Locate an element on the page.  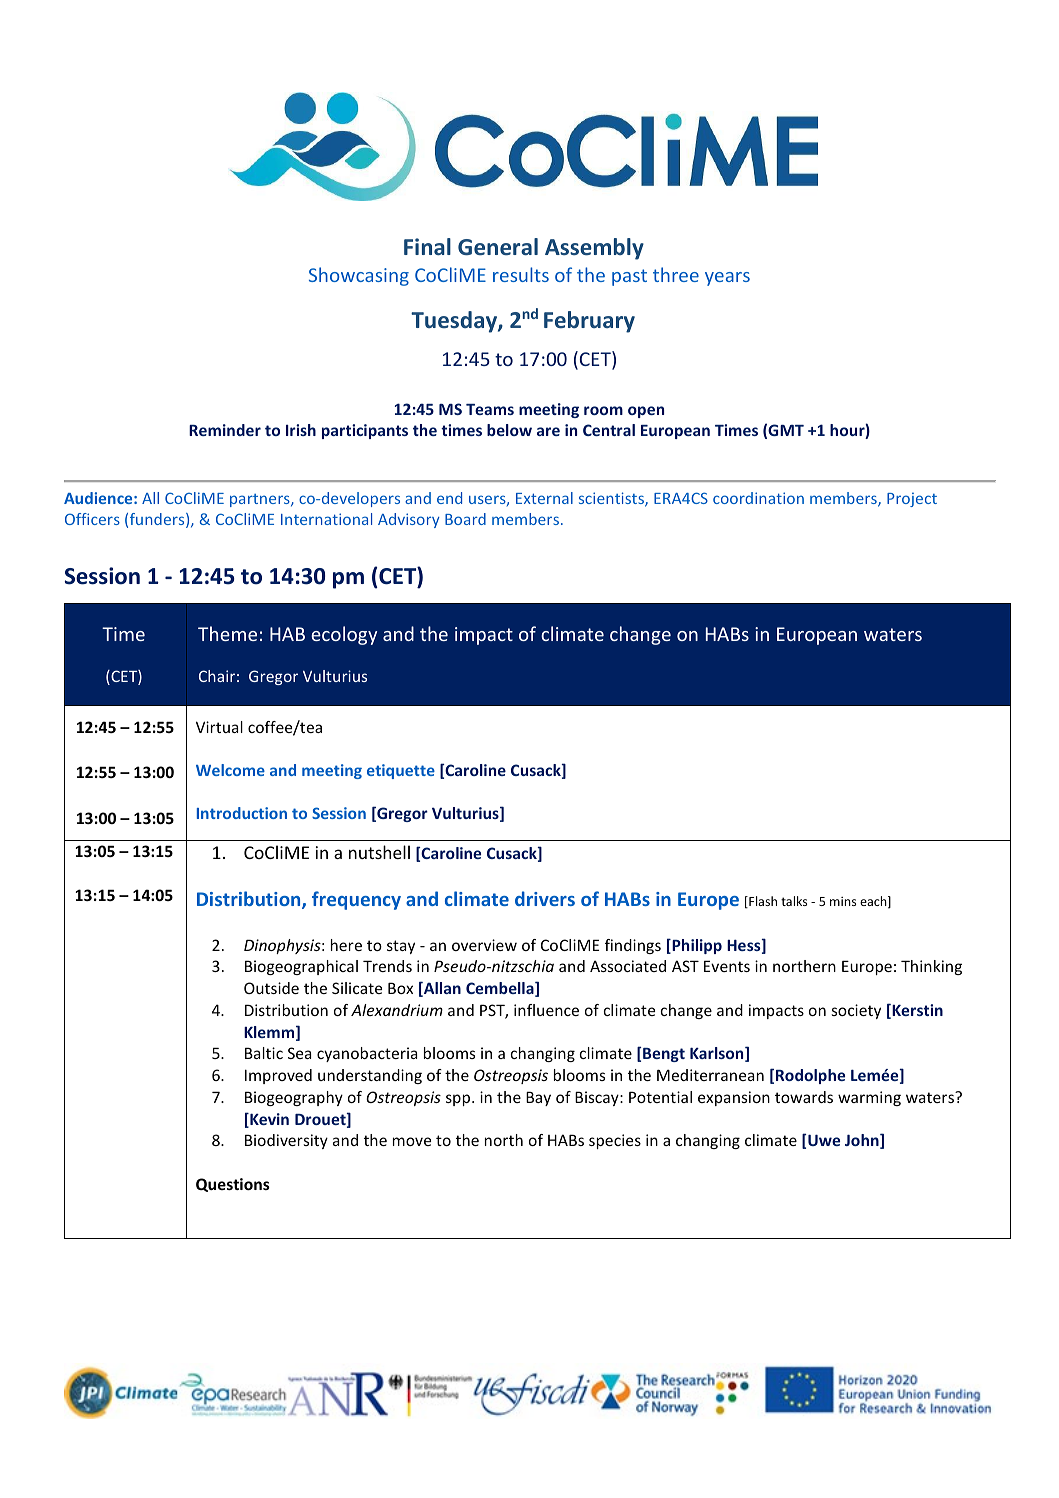
Introduction is located at coordinates (242, 813).
